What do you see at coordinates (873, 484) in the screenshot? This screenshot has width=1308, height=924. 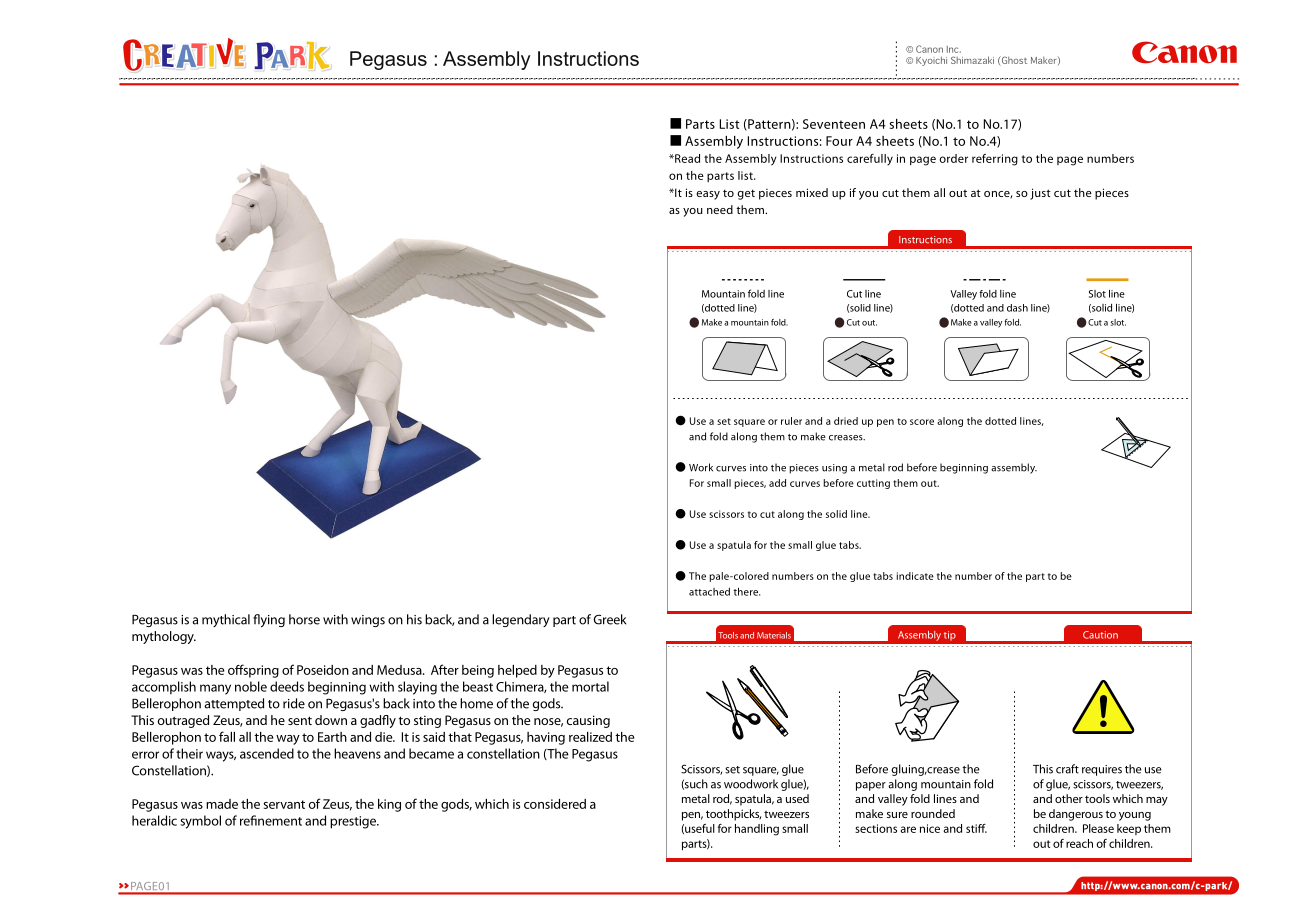 I see `cutting` at bounding box center [873, 484].
